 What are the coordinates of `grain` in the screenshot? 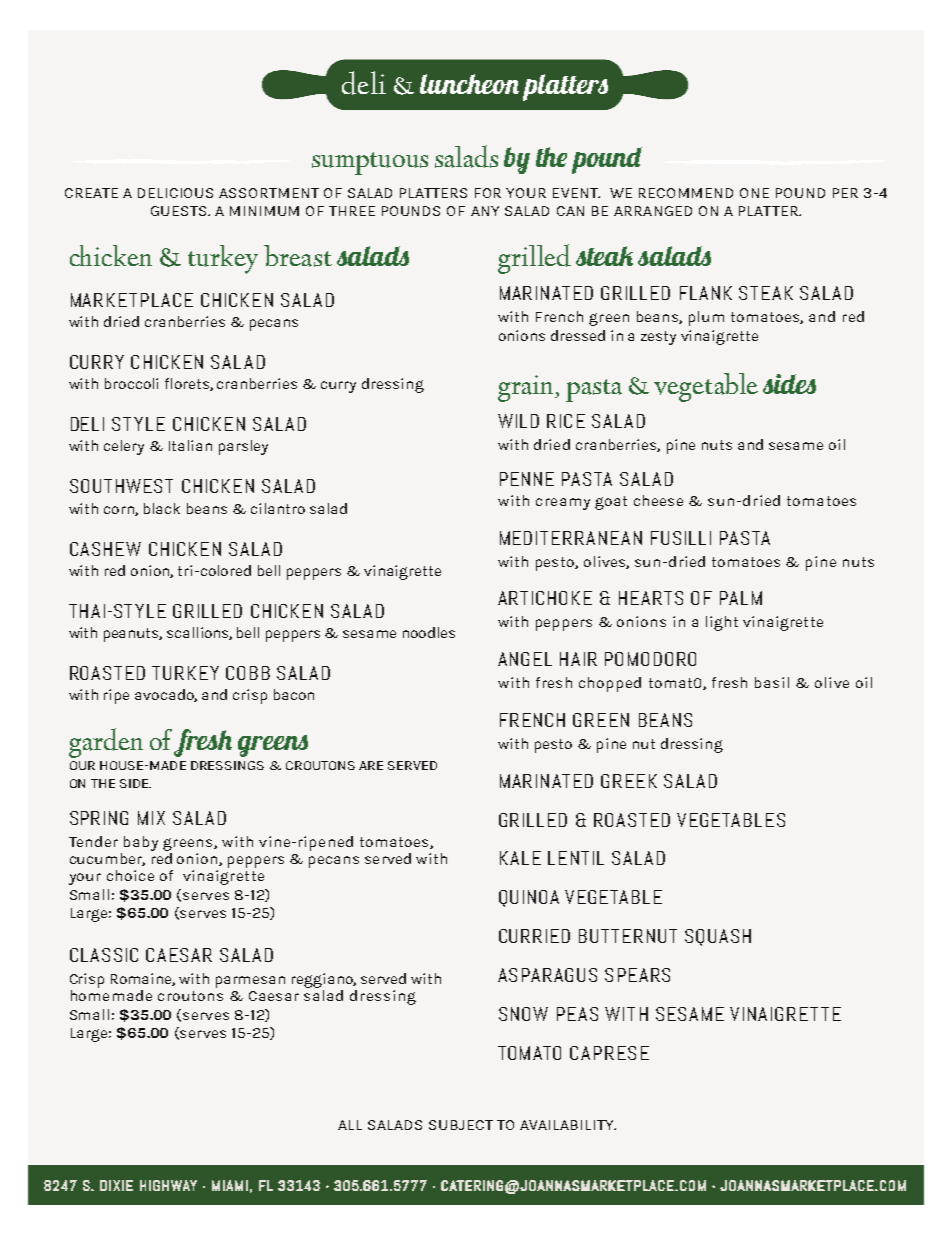 It's located at (527, 388).
